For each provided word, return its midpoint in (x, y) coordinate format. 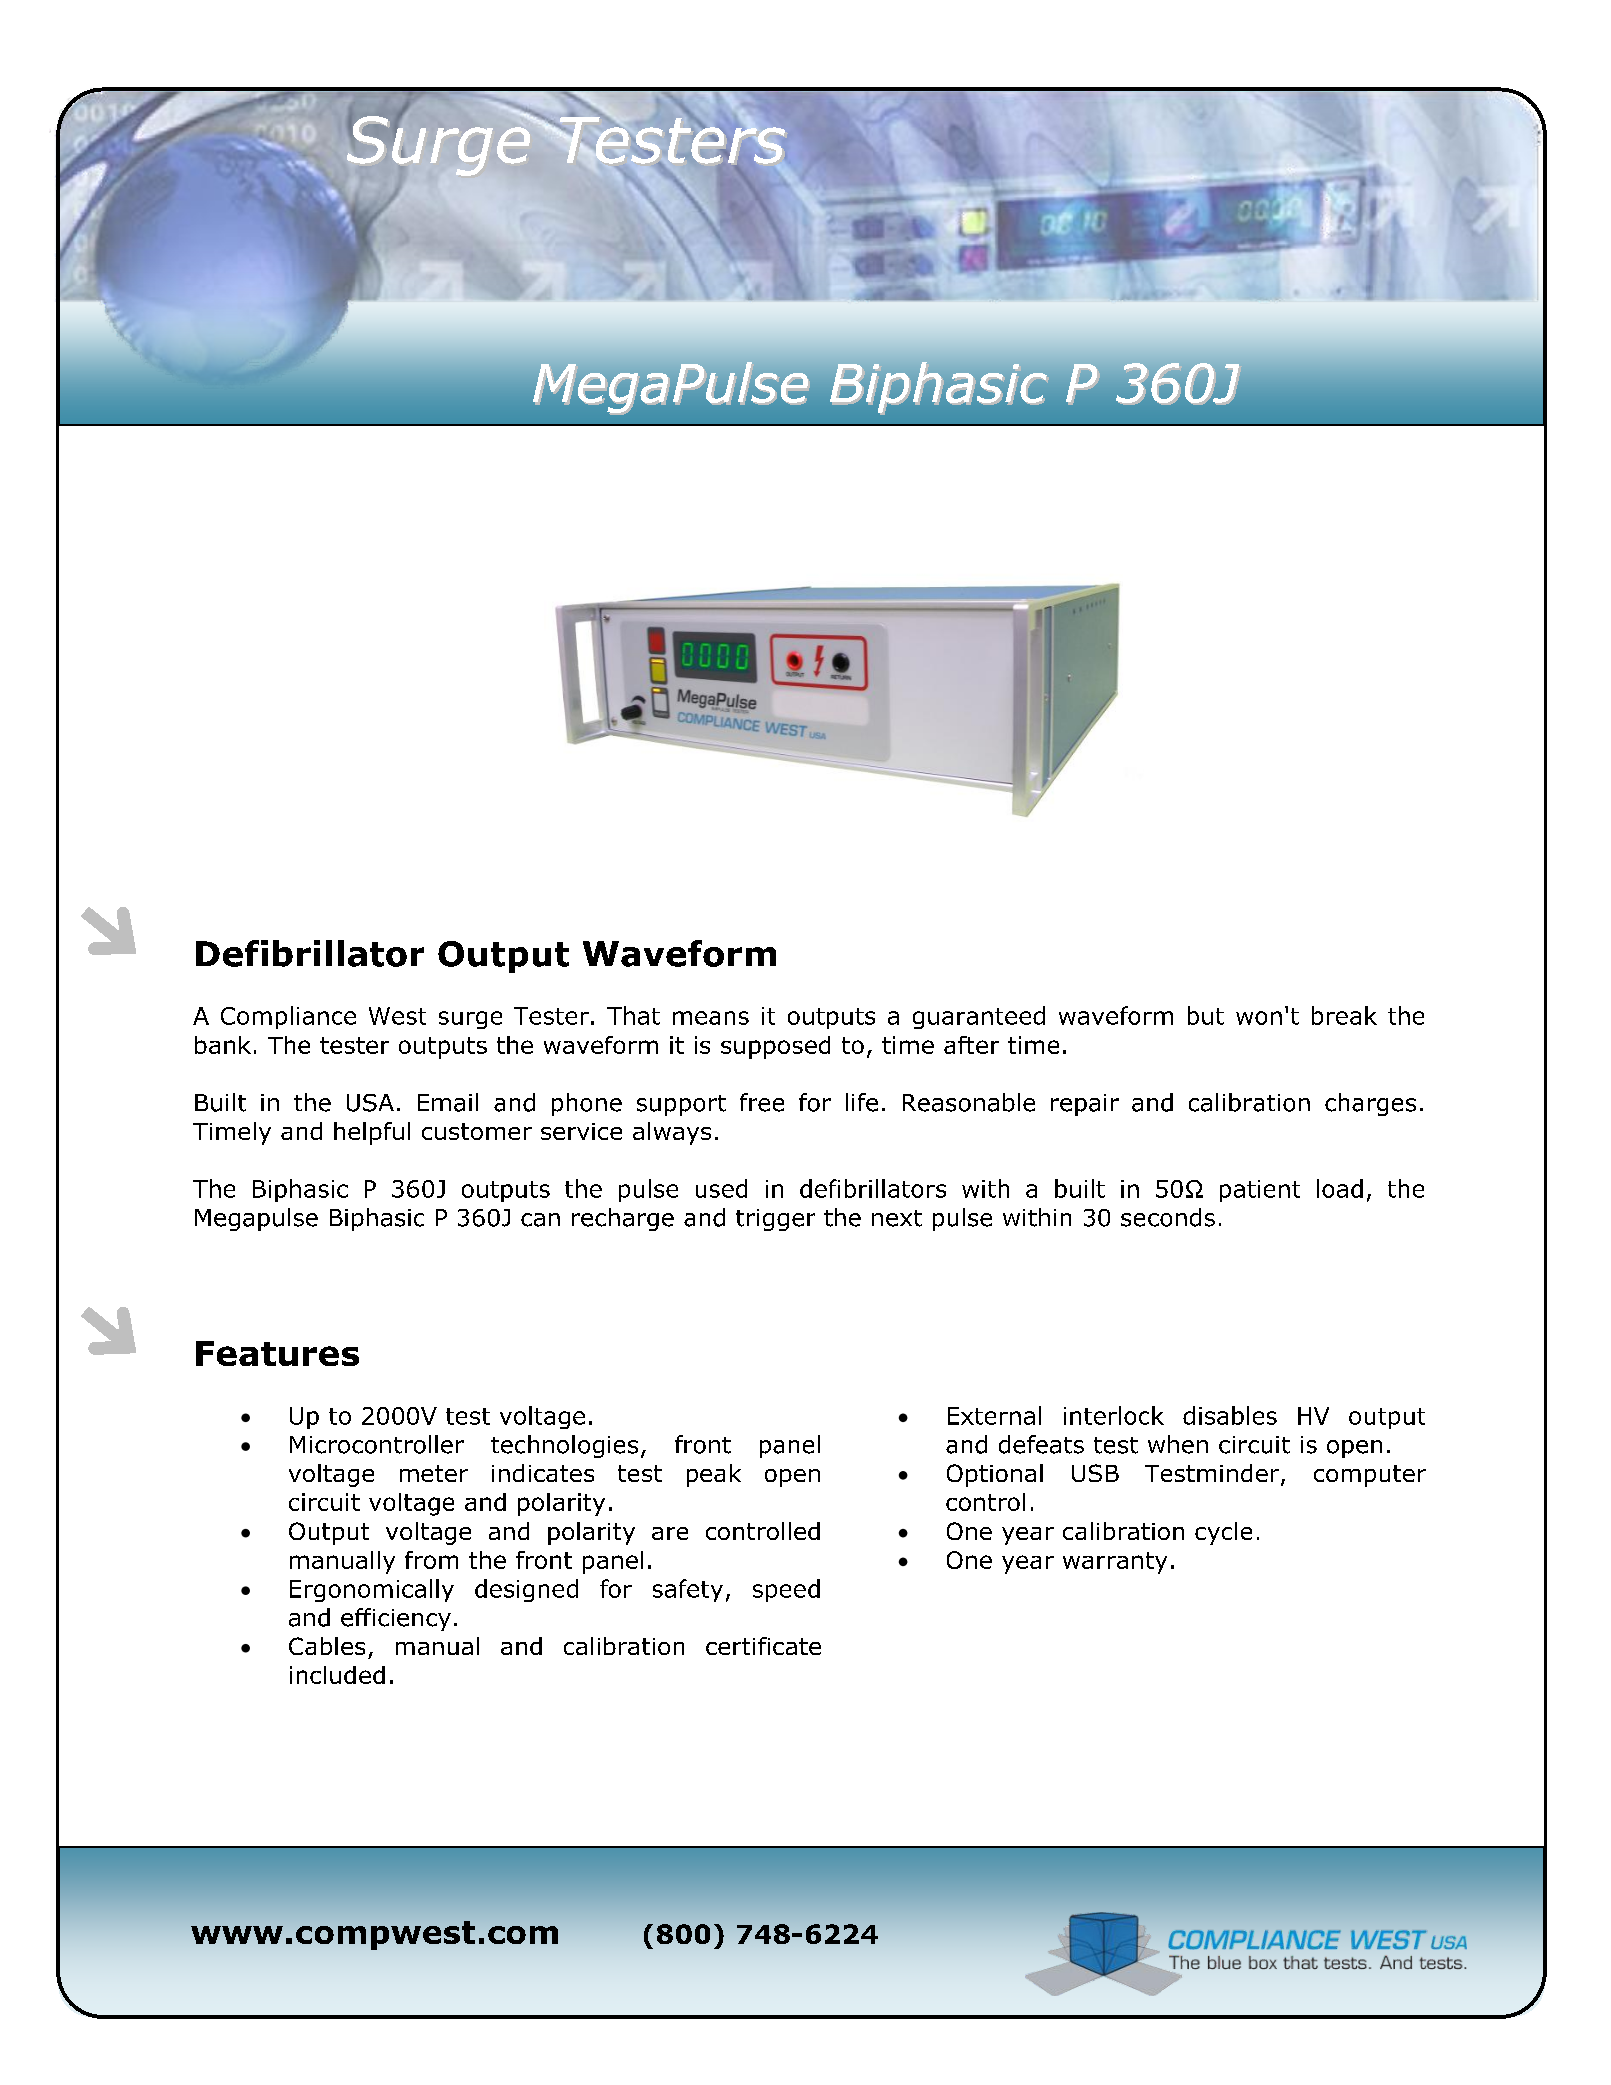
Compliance (288, 1017)
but (1206, 1015)
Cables (327, 1646)
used (721, 1188)
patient (1260, 1191)
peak (714, 1475)
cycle (1223, 1533)
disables (1230, 1415)
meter (434, 1473)
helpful (372, 1133)
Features (277, 1353)
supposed (775, 1047)
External (994, 1415)
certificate (763, 1646)
